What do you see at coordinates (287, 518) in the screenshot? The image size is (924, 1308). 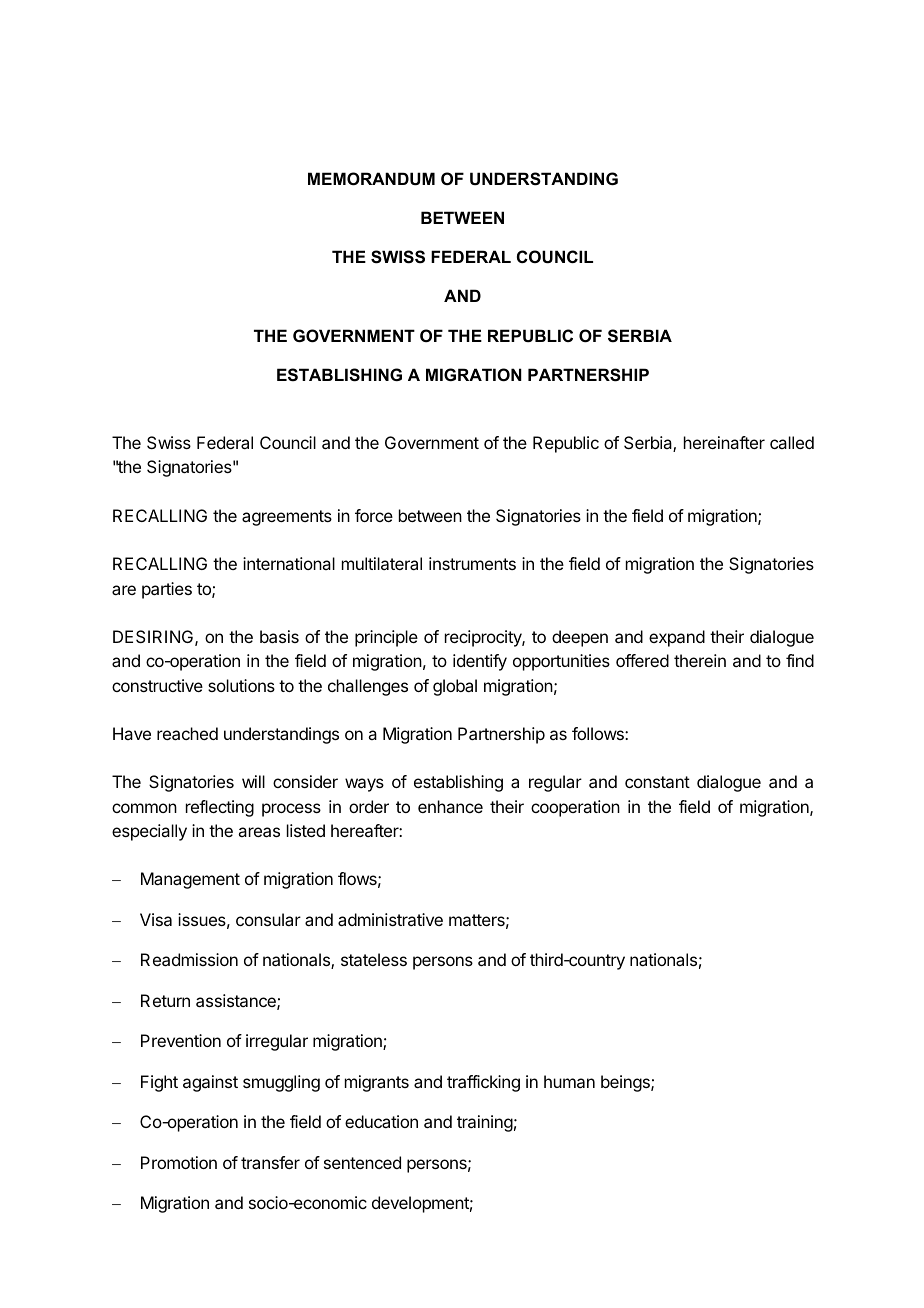 I see `agreements` at bounding box center [287, 518].
